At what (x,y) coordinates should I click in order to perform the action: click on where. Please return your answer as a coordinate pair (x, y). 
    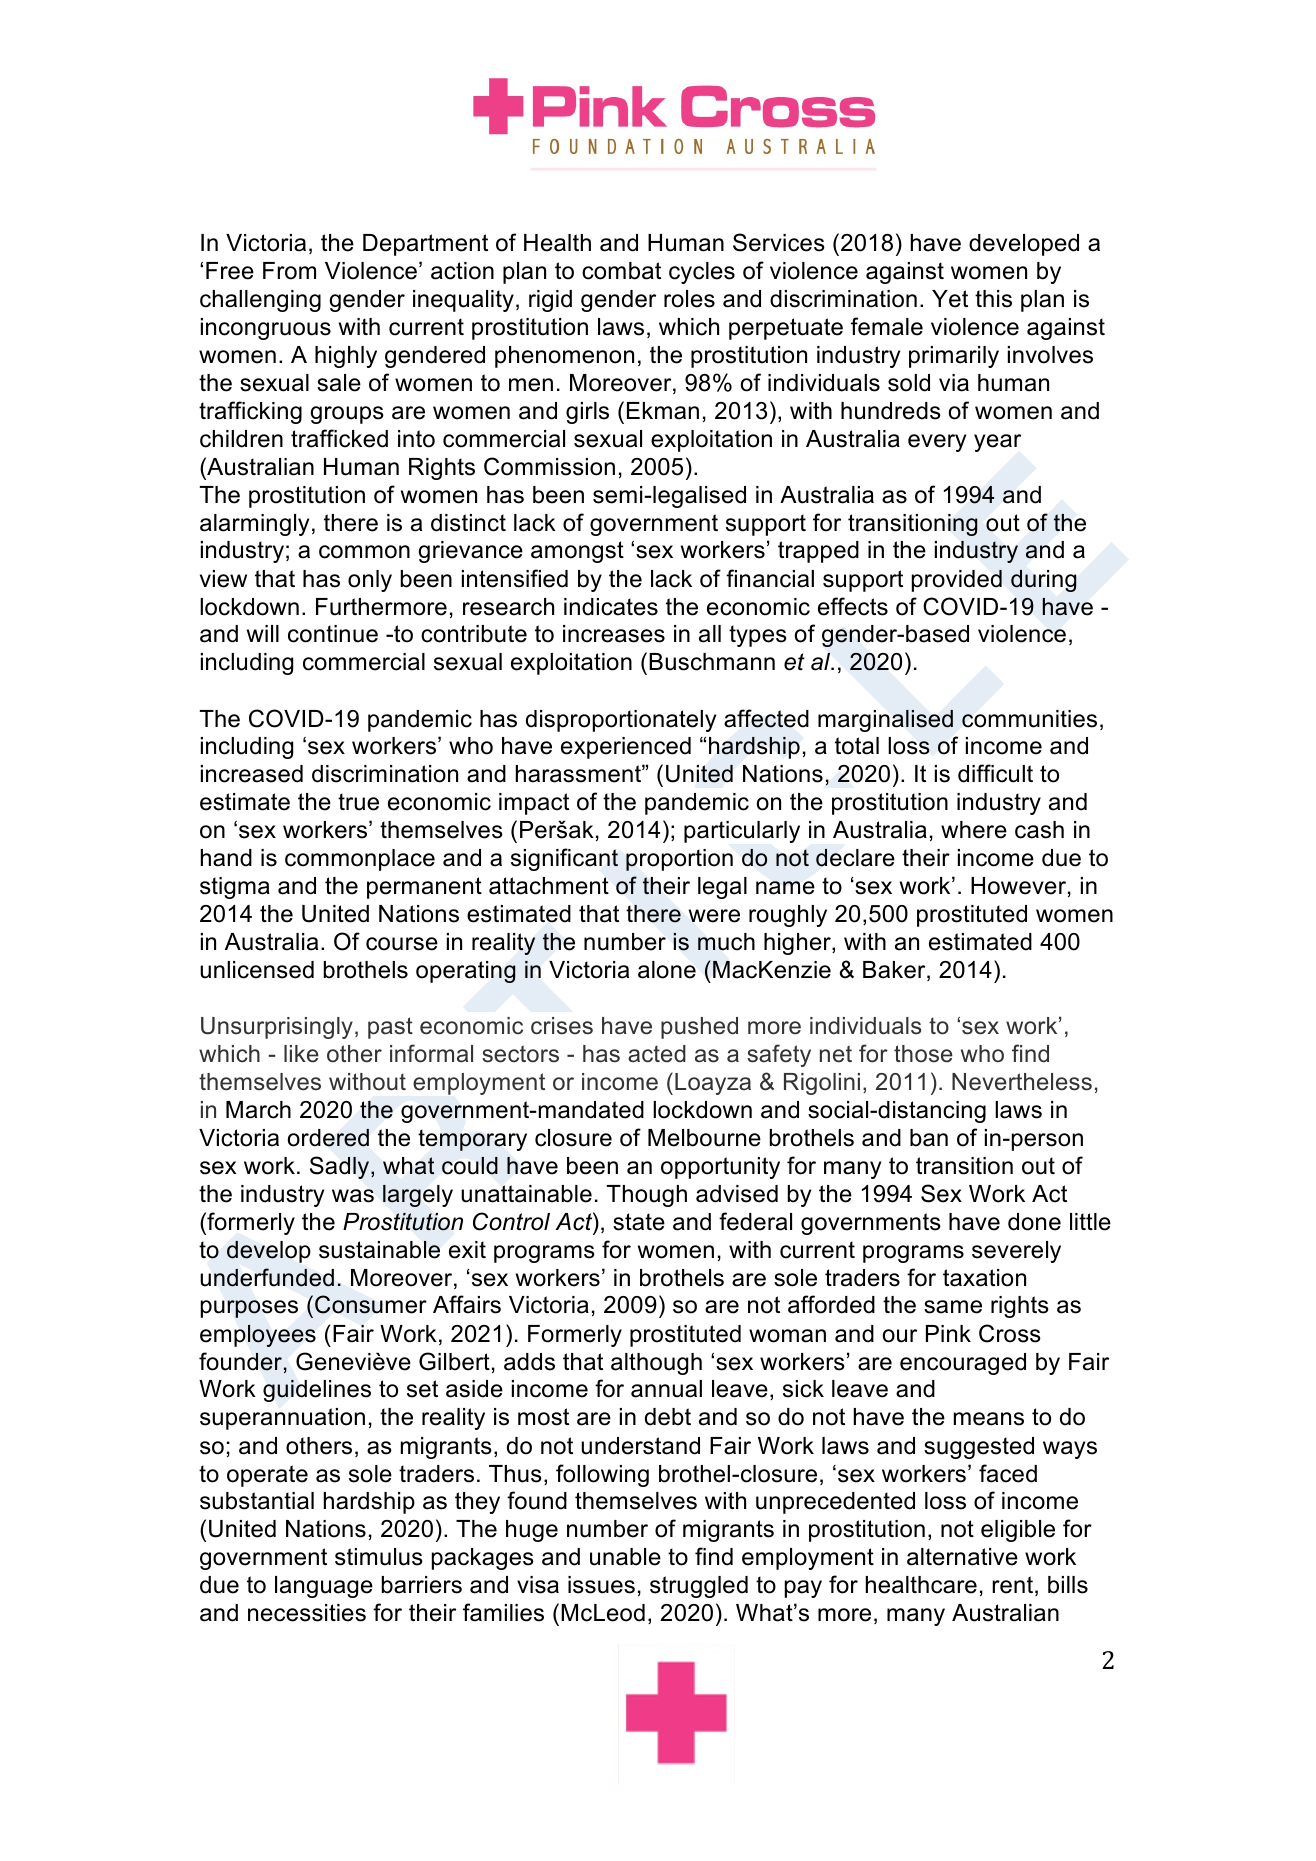
    Looking at the image, I should click on (974, 830).
